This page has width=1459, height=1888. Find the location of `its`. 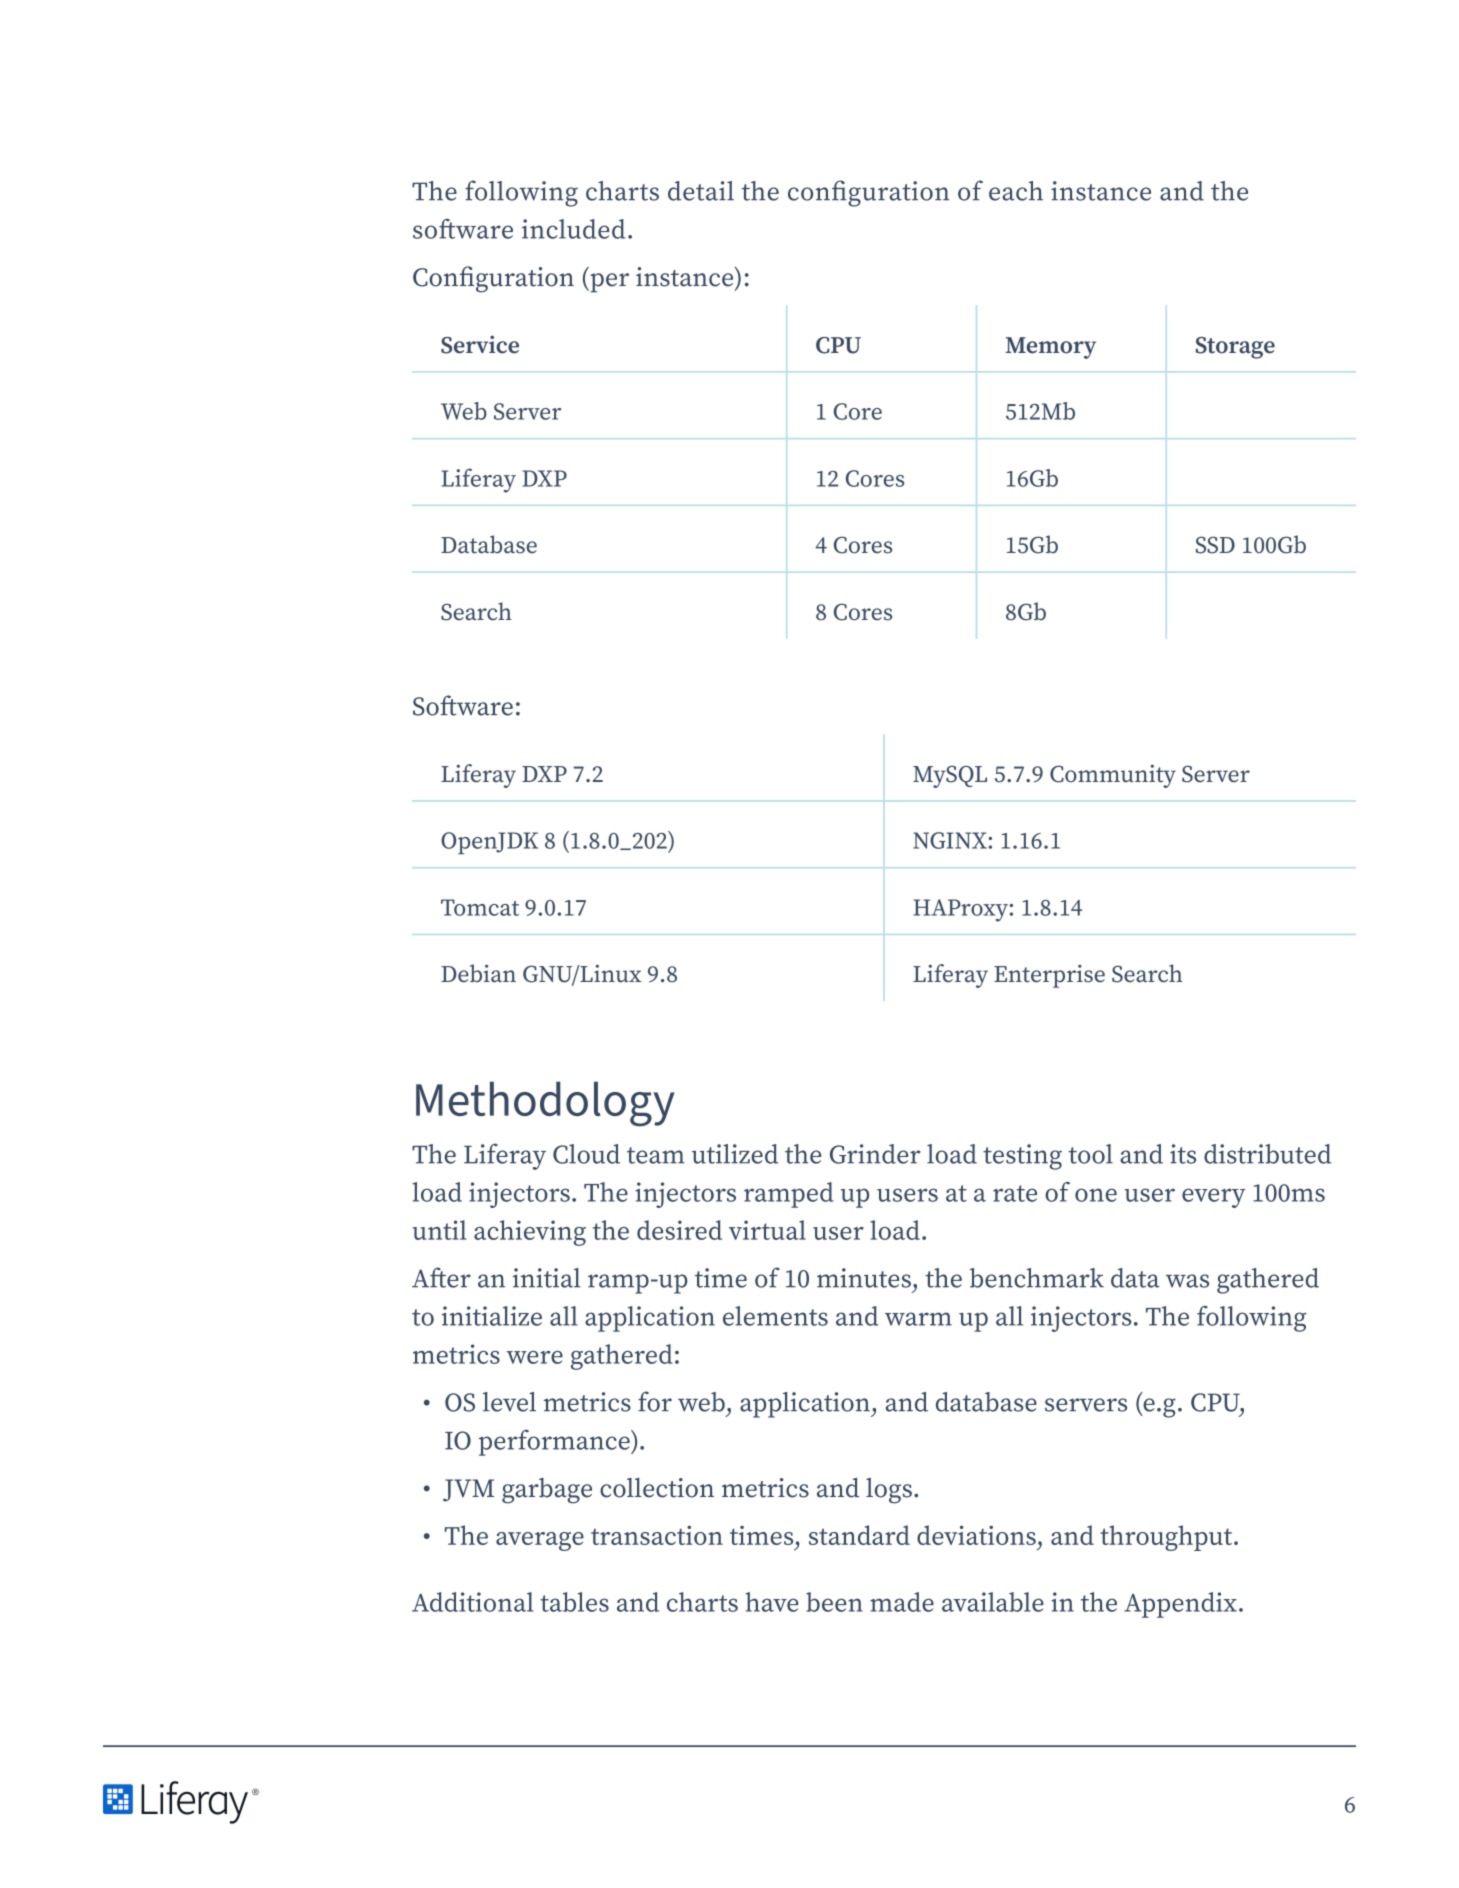

its is located at coordinates (1183, 1154).
